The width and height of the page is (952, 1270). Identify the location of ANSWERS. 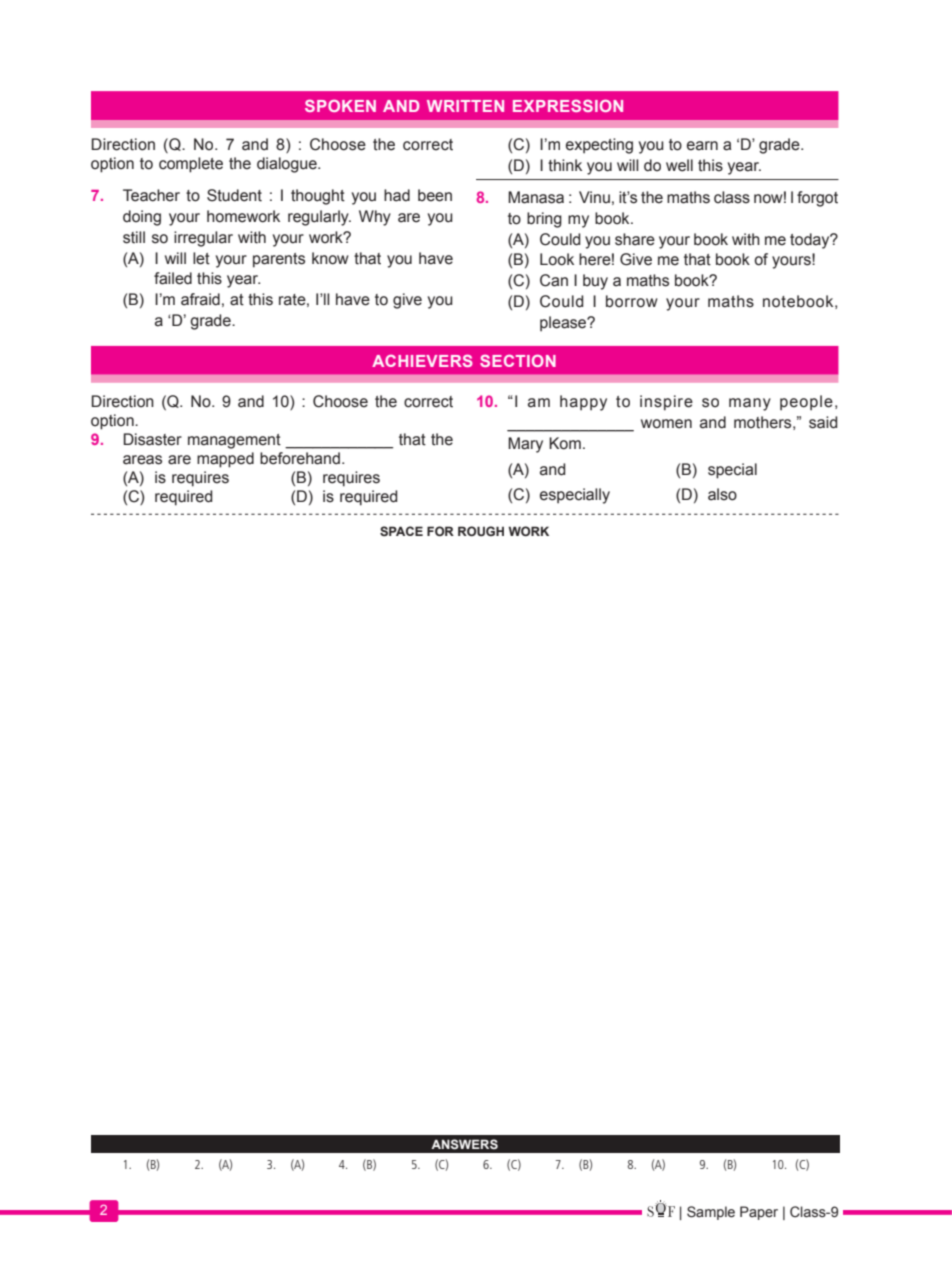
(464, 1144).
